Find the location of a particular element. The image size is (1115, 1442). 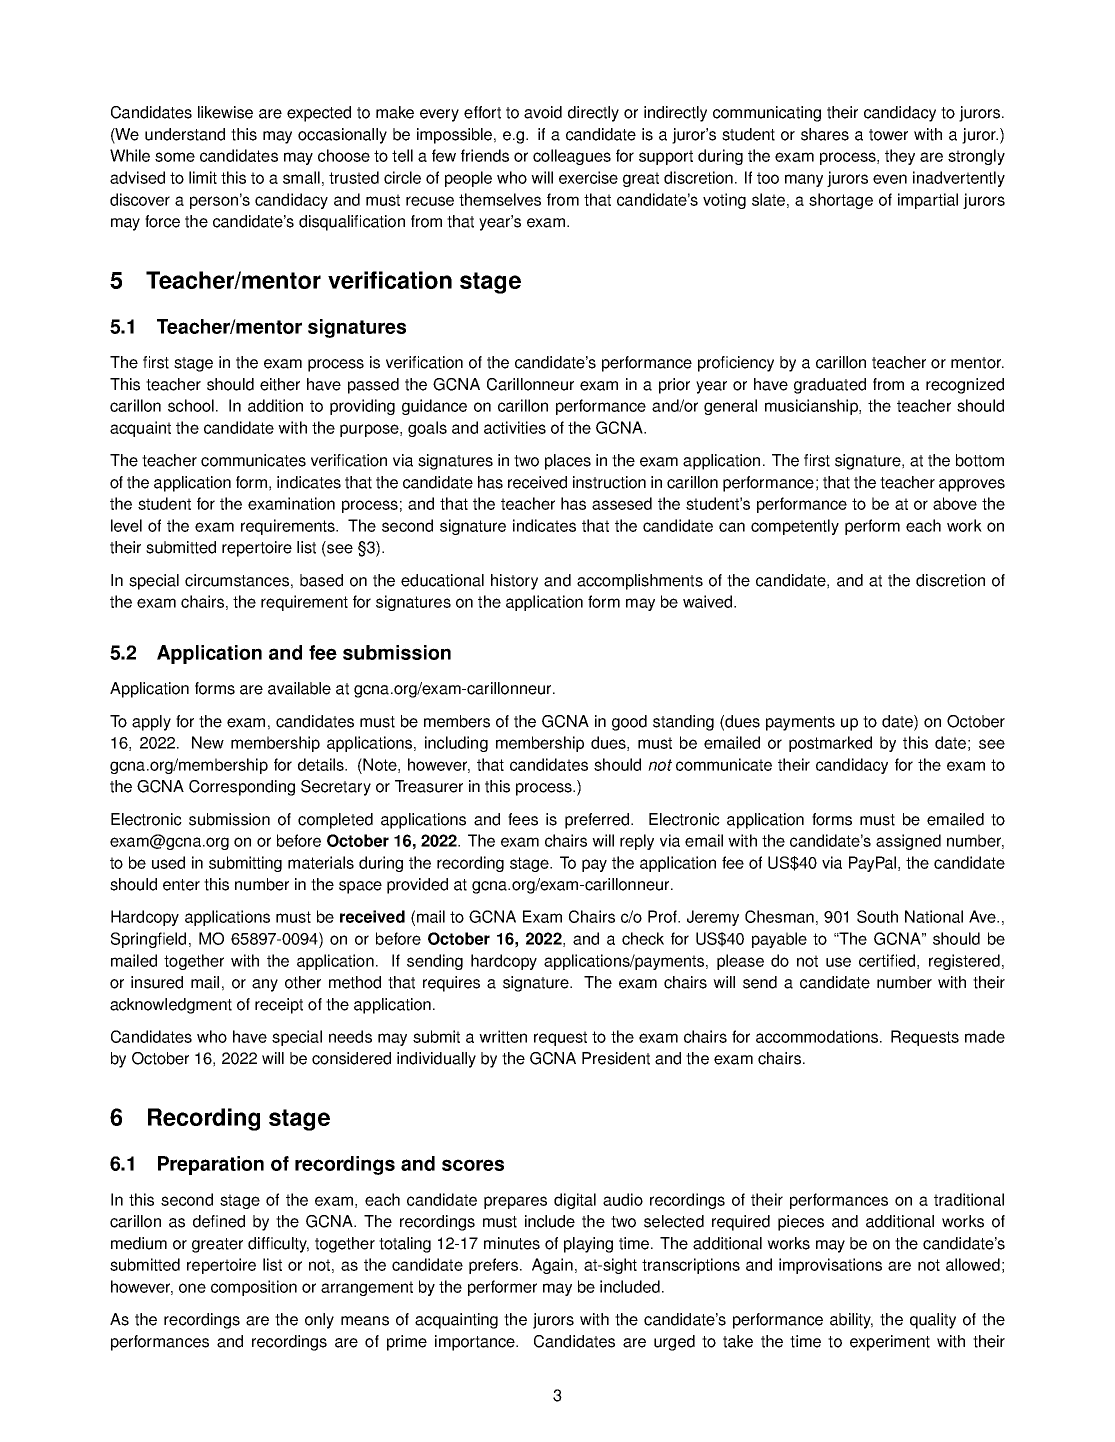

New is located at coordinates (208, 742).
